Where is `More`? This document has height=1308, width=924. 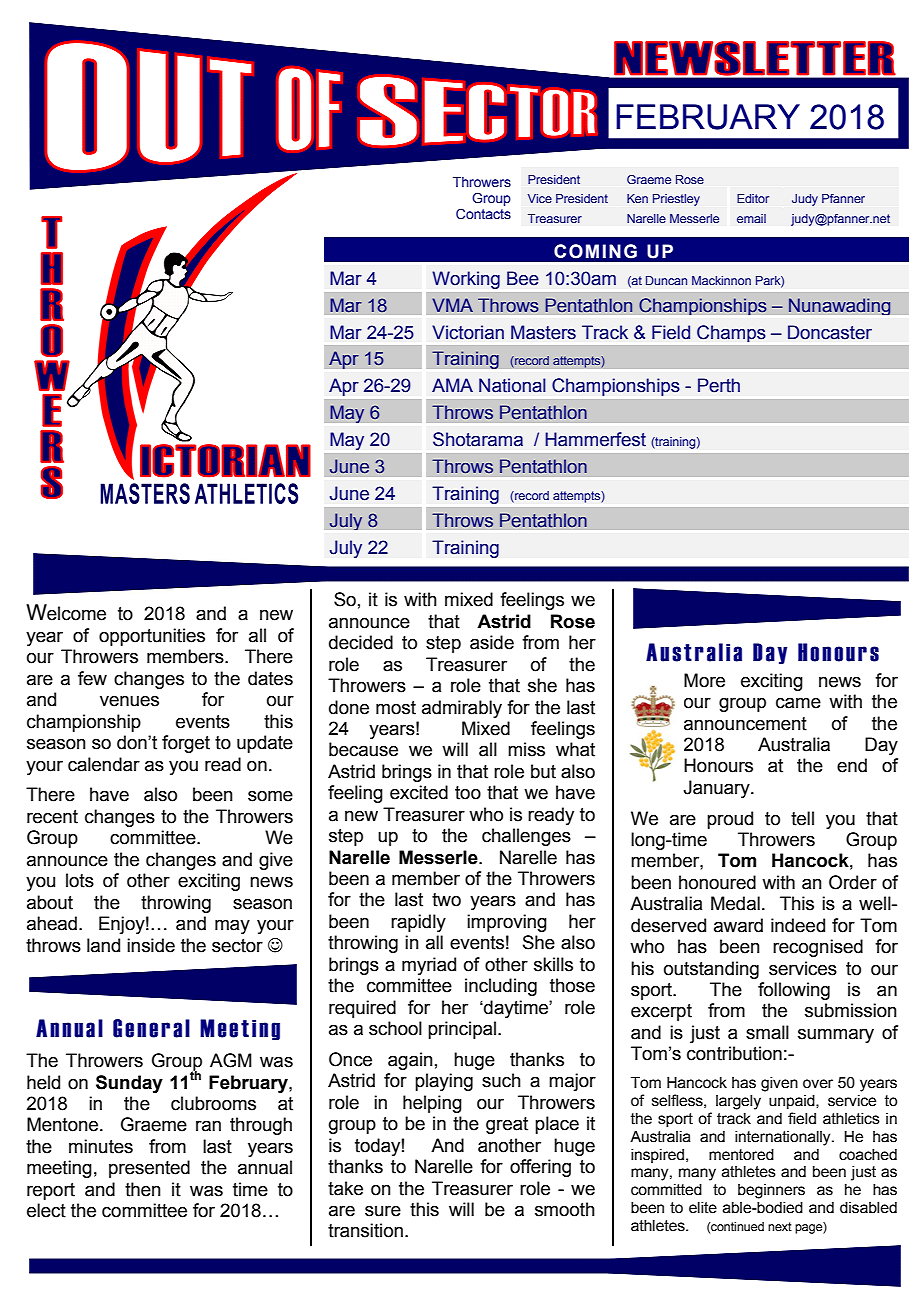
More is located at coordinates (704, 680).
